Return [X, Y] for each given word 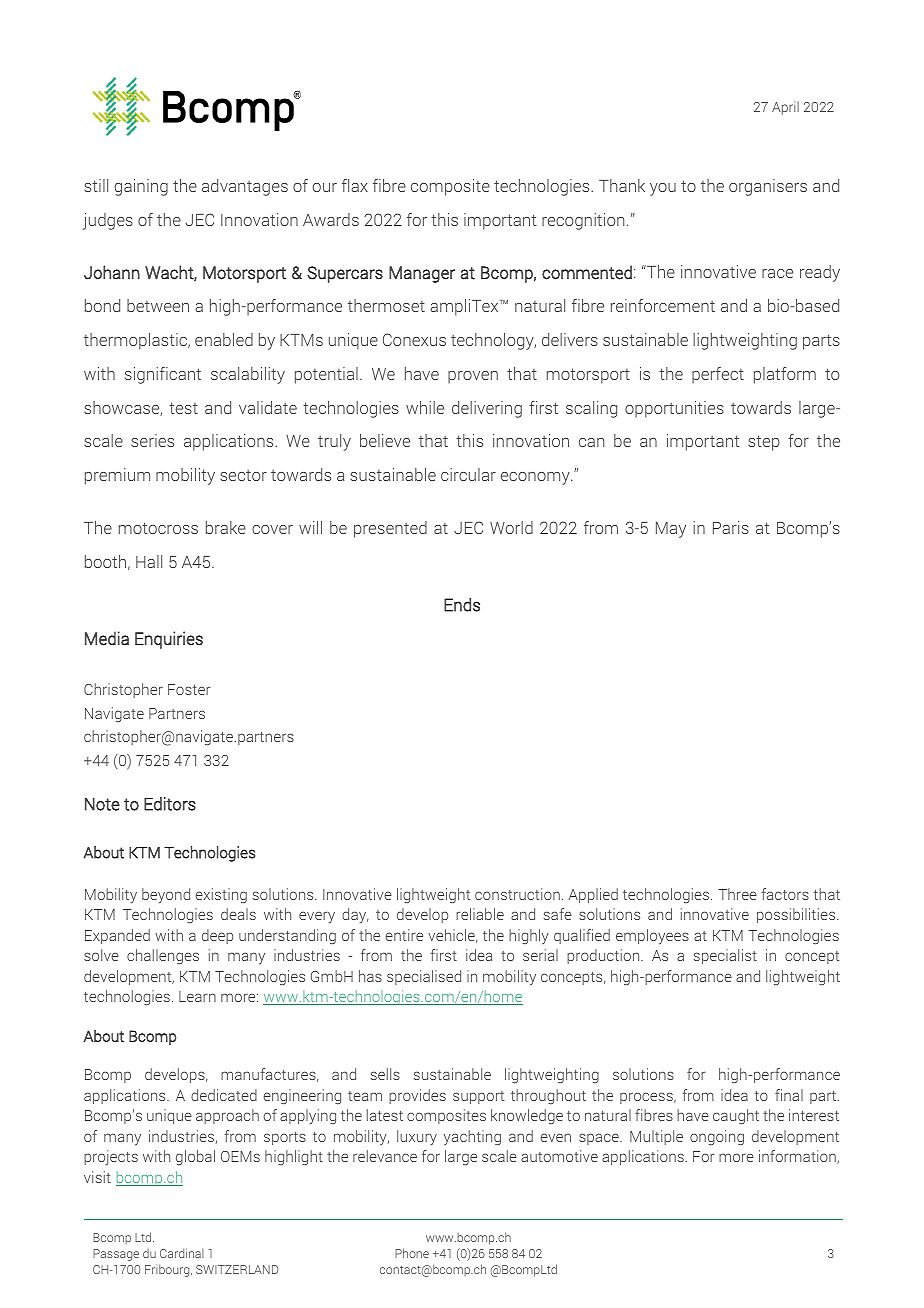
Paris [731, 527]
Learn [197, 996]
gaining [141, 187]
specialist [725, 956]
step [764, 443]
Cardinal [182, 1253]
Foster [189, 689]
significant [163, 375]
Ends [462, 605]
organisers [768, 187]
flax [355, 185]
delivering [487, 409]
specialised [424, 977]
